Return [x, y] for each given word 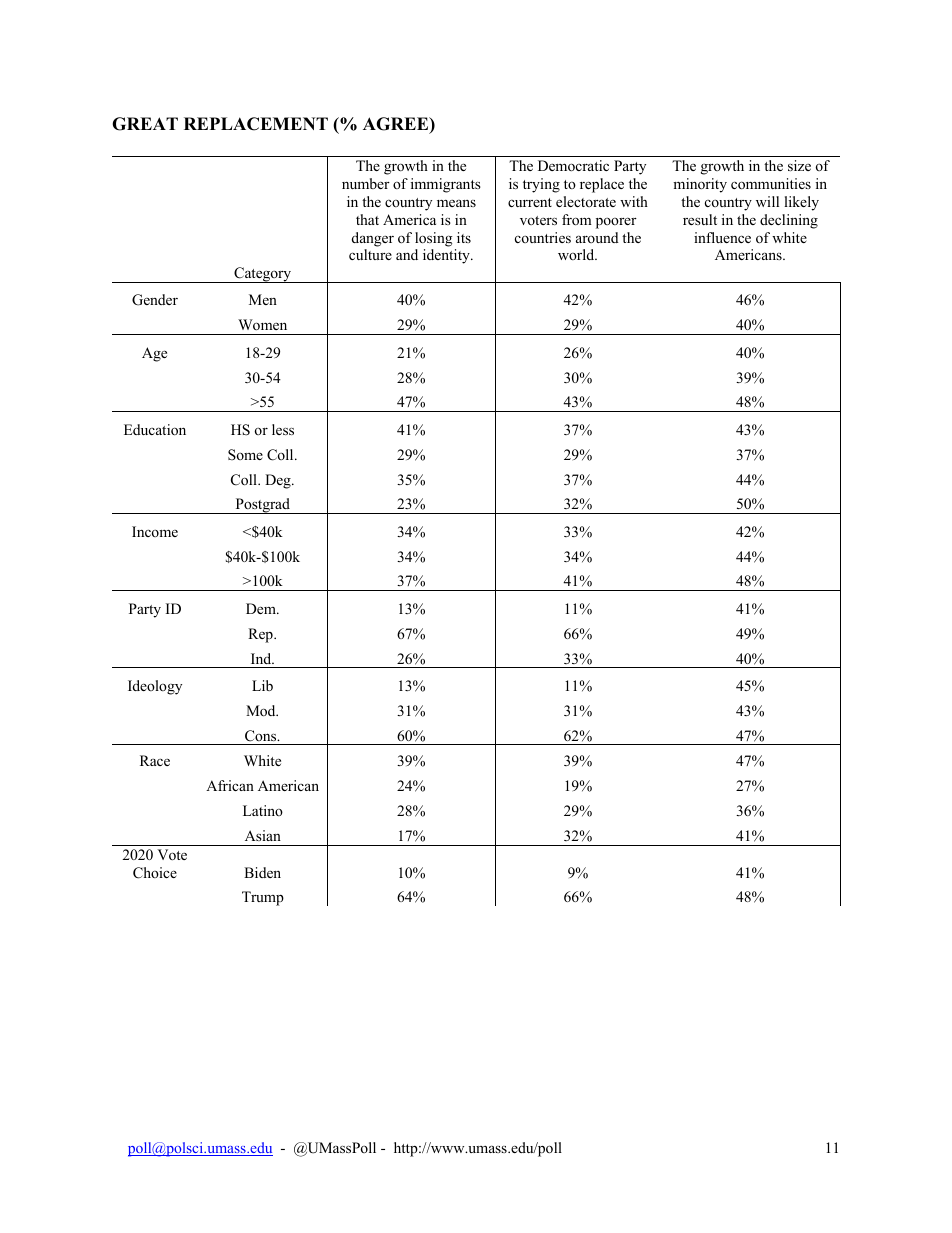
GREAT [145, 124]
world [577, 254]
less [283, 429]
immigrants [446, 185]
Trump [263, 898]
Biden [262, 872]
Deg [279, 481]
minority [700, 185]
